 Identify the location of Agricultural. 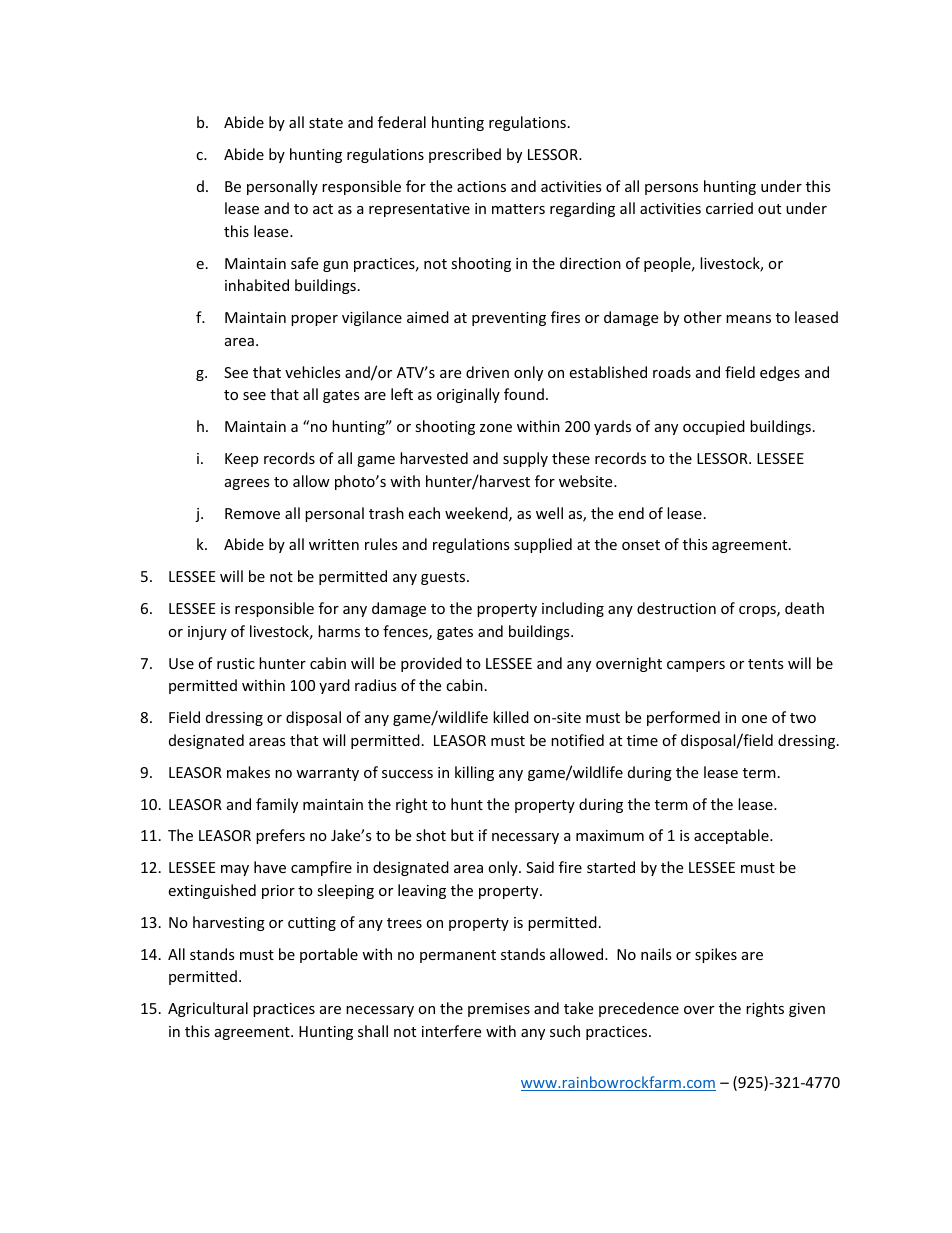
(208, 1009).
